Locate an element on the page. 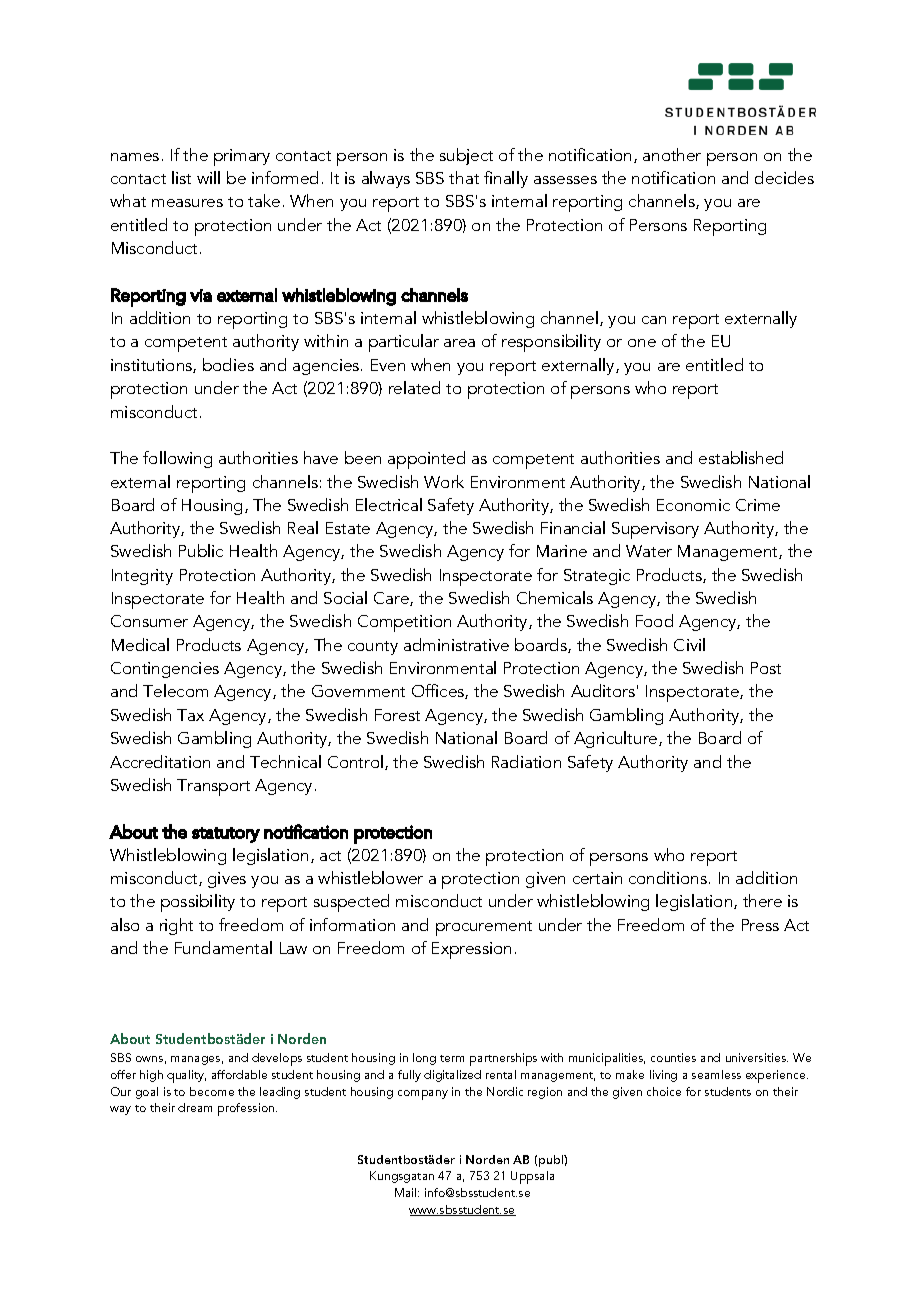 This image has width=924, height=1308. another is located at coordinates (672, 154).
